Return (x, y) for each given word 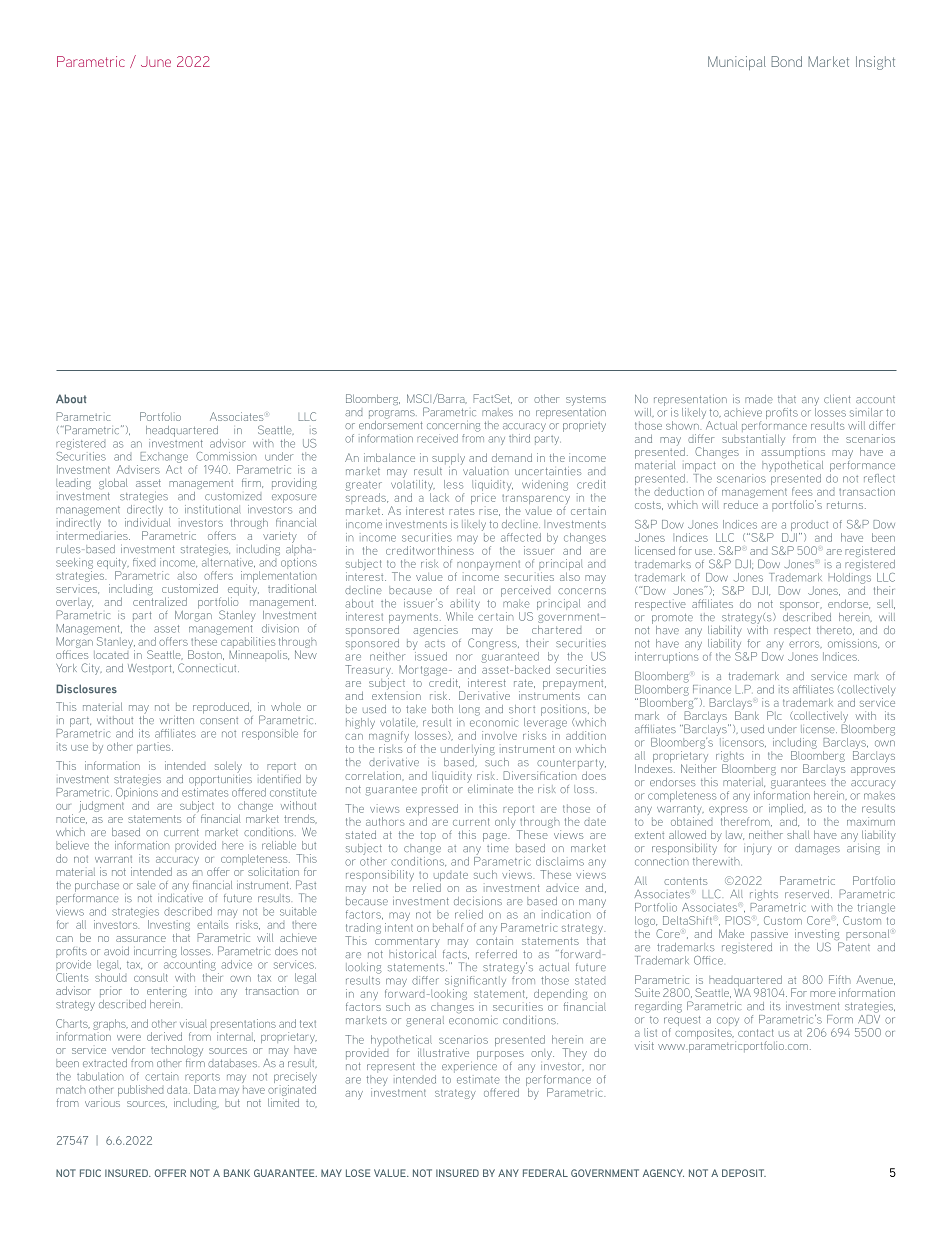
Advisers (138, 469)
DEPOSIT (744, 1173)
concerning (454, 426)
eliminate (490, 787)
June (156, 61)
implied (787, 811)
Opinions (137, 793)
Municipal (737, 63)
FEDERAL (545, 1173)
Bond (786, 61)
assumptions (793, 452)
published (140, 1090)
